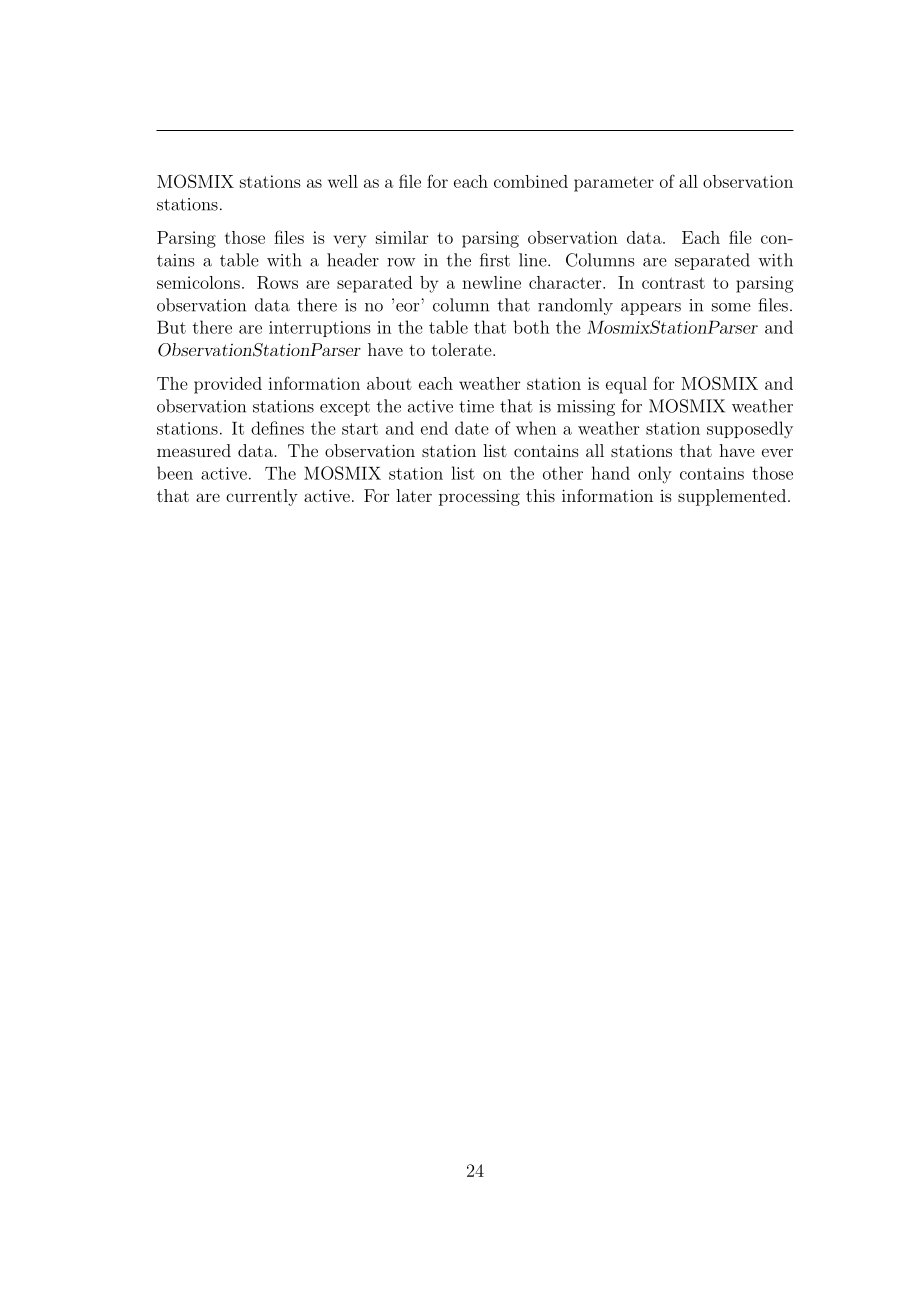 Image resolution: width=924 pixels, height=1308 pixels. Describe the element at coordinates (732, 497) in the image. I see `supplemented` at that location.
